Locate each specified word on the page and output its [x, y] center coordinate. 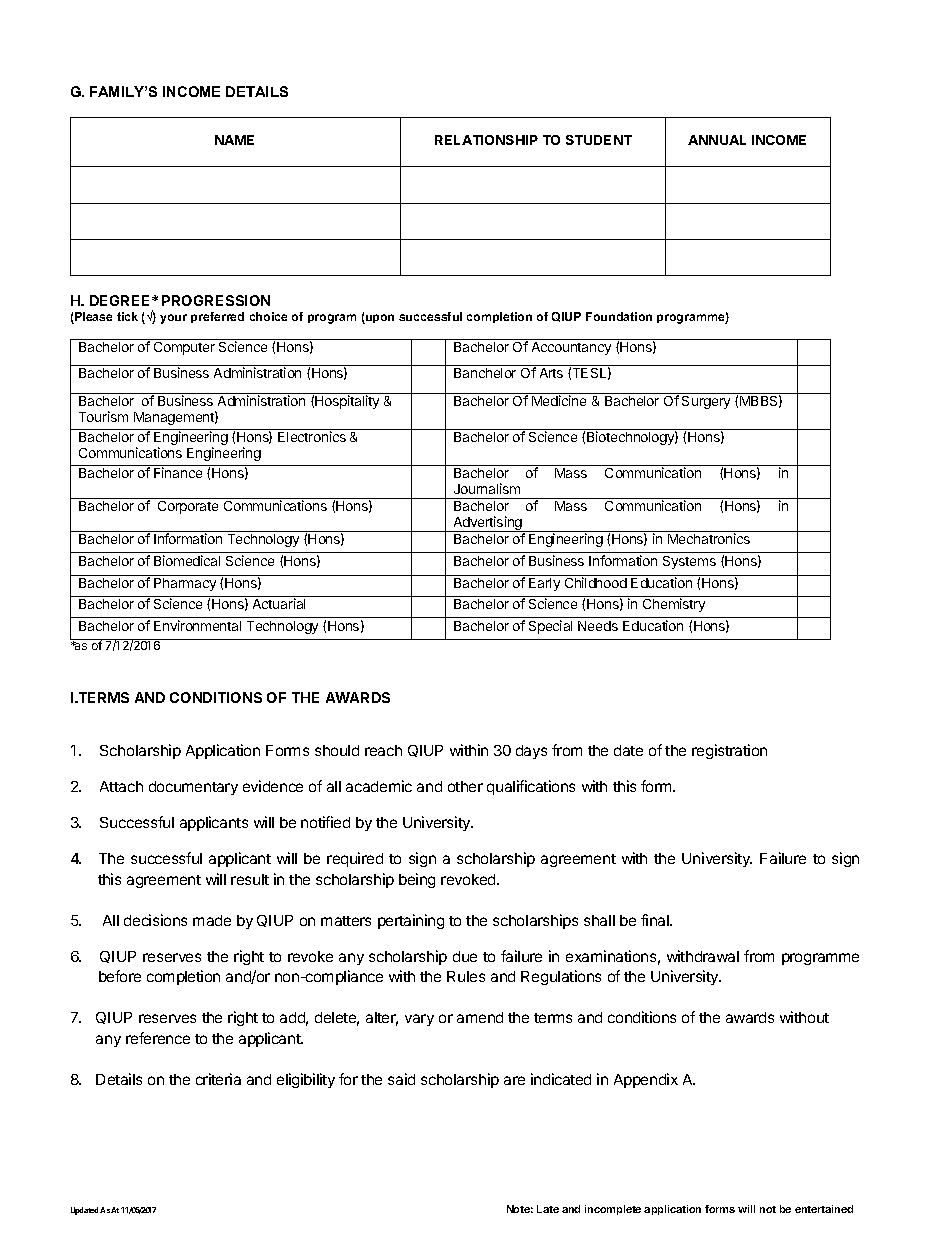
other [465, 786]
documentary [193, 788]
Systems [689, 562]
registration [729, 751]
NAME [234, 140]
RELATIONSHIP [486, 140]
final [656, 920]
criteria [218, 1079]
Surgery [706, 402]
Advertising [487, 524]
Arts [551, 373]
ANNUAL [717, 140]
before [120, 976]
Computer [184, 348]
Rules [466, 976]
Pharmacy [185, 584]
